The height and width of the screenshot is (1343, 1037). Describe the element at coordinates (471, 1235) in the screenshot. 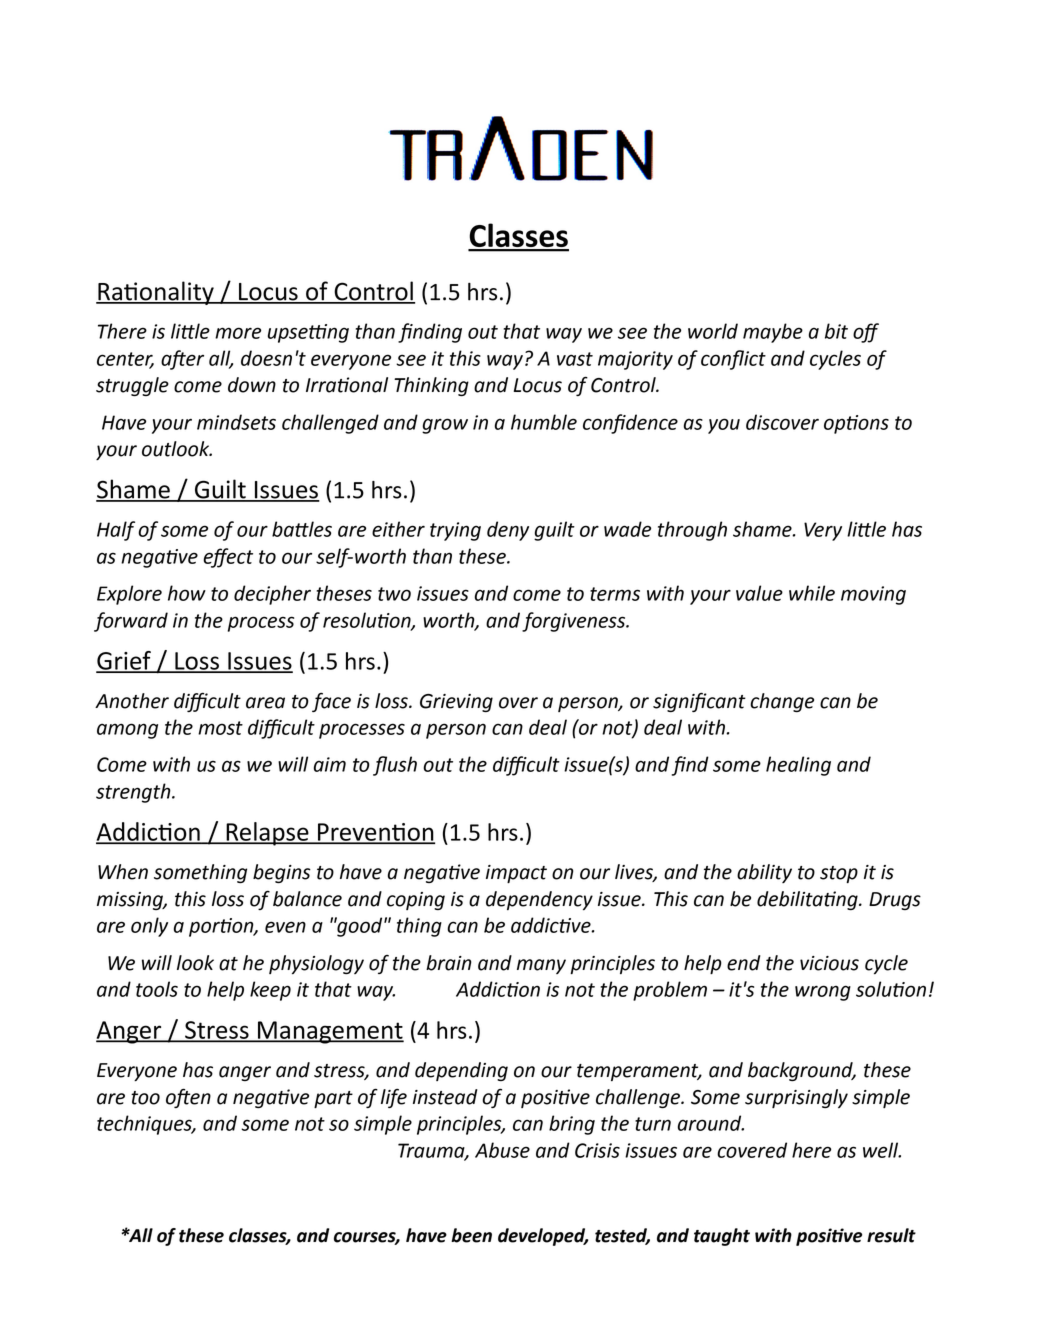

I see `been` at that location.
